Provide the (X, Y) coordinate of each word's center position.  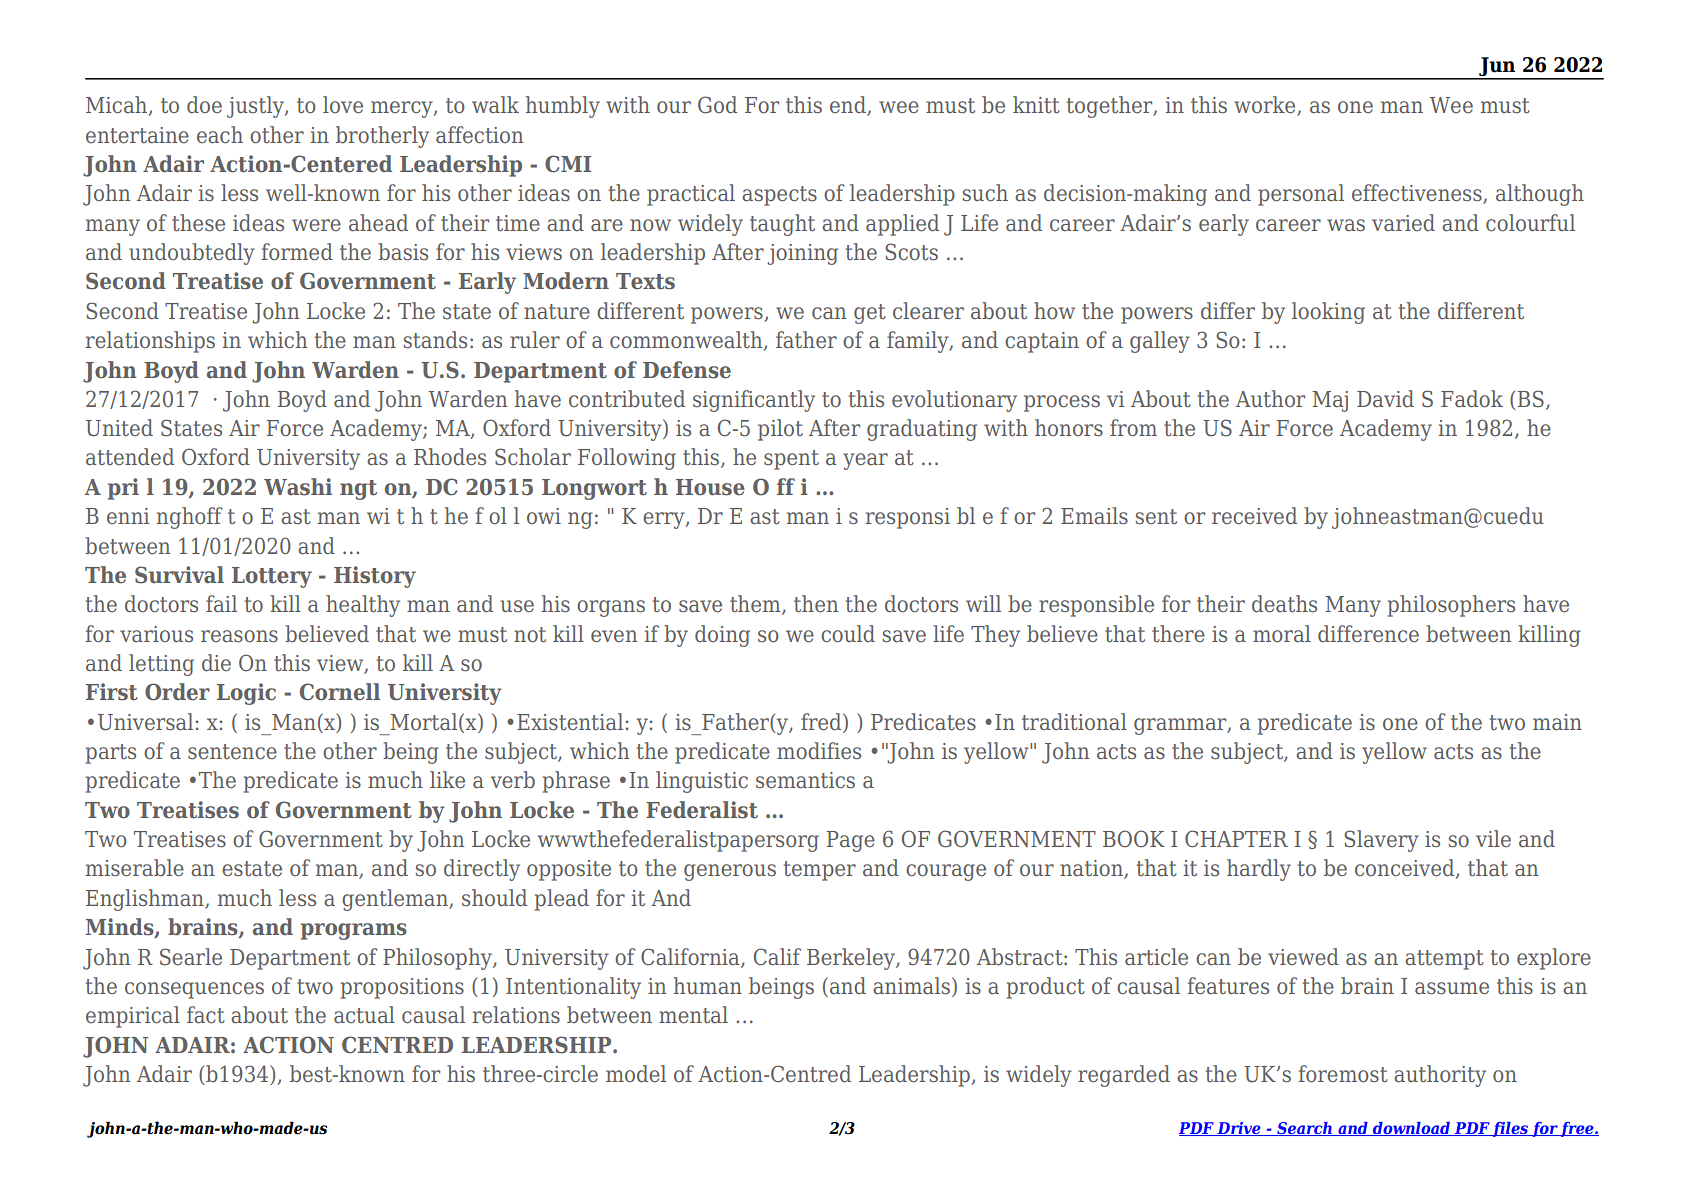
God (717, 105)
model (636, 1074)
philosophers (1451, 606)
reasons (239, 636)
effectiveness (1418, 194)
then (816, 604)
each (220, 135)
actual (364, 1015)
